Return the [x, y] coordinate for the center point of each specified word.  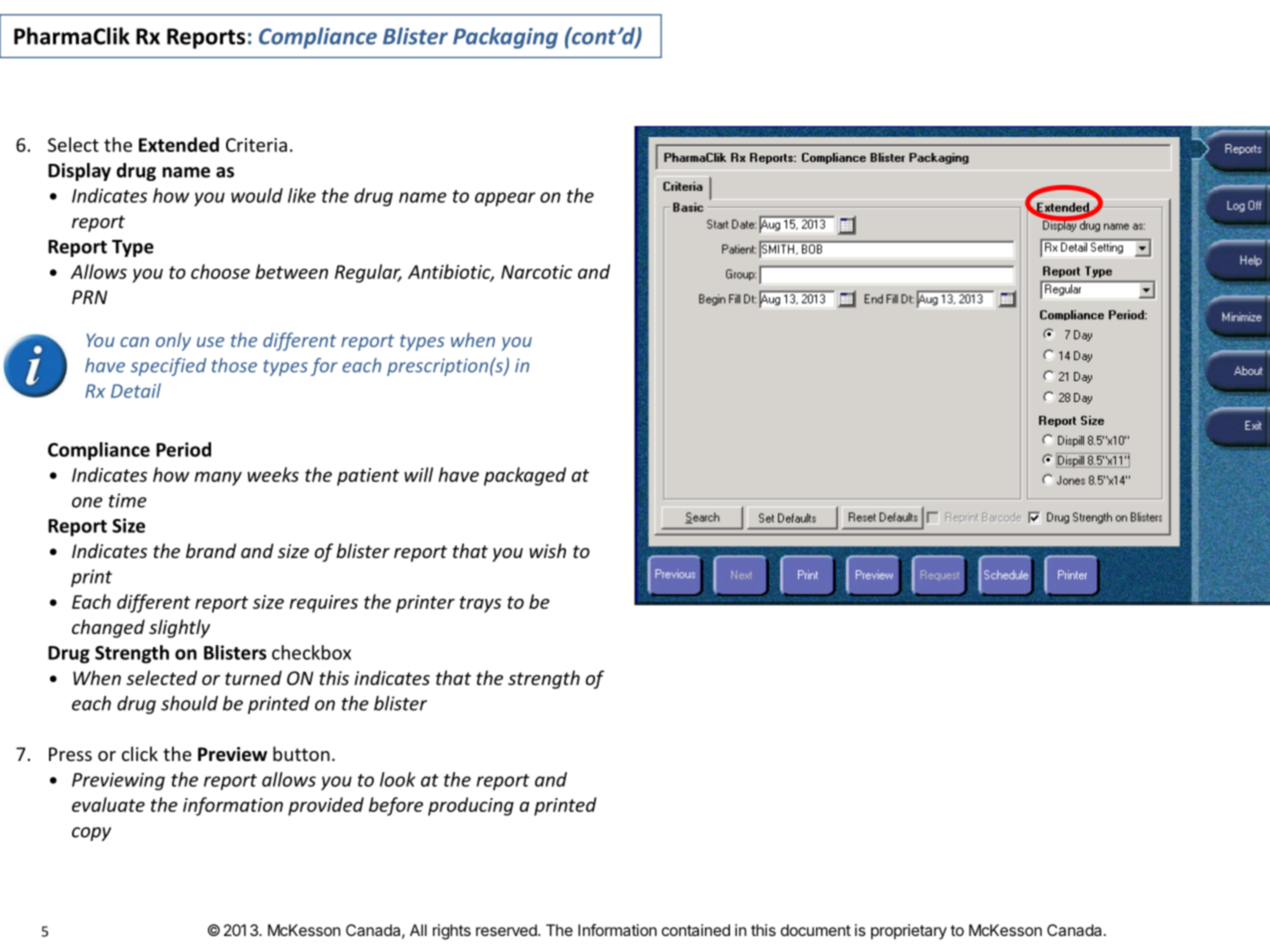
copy [91, 834]
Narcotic [537, 272]
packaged [525, 476]
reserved [507, 930]
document [816, 930]
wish [547, 550]
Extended [179, 144]
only [173, 341]
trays [480, 604]
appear [505, 199]
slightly [179, 628]
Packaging [505, 38]
